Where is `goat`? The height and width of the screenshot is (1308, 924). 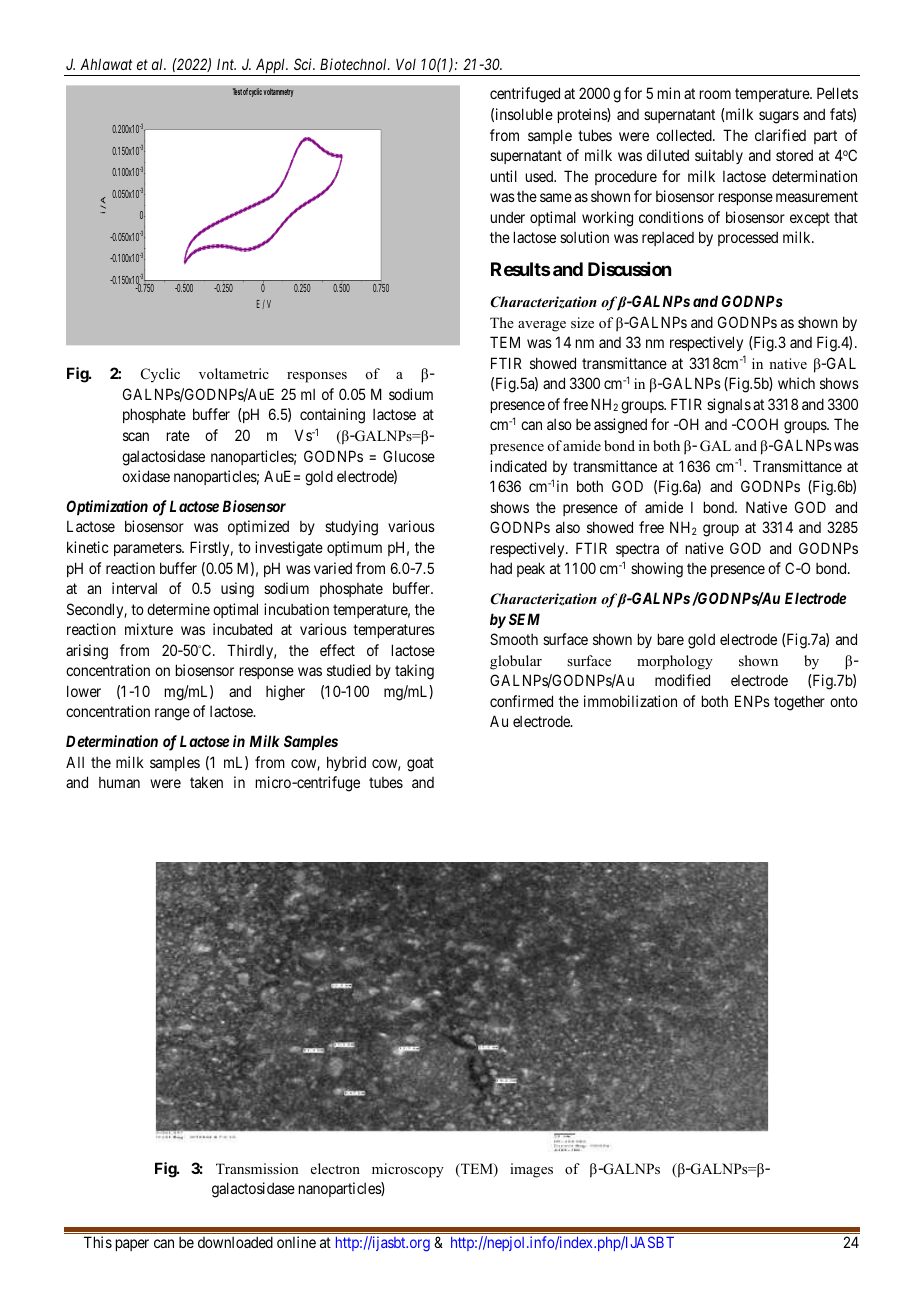
goat is located at coordinates (420, 764).
